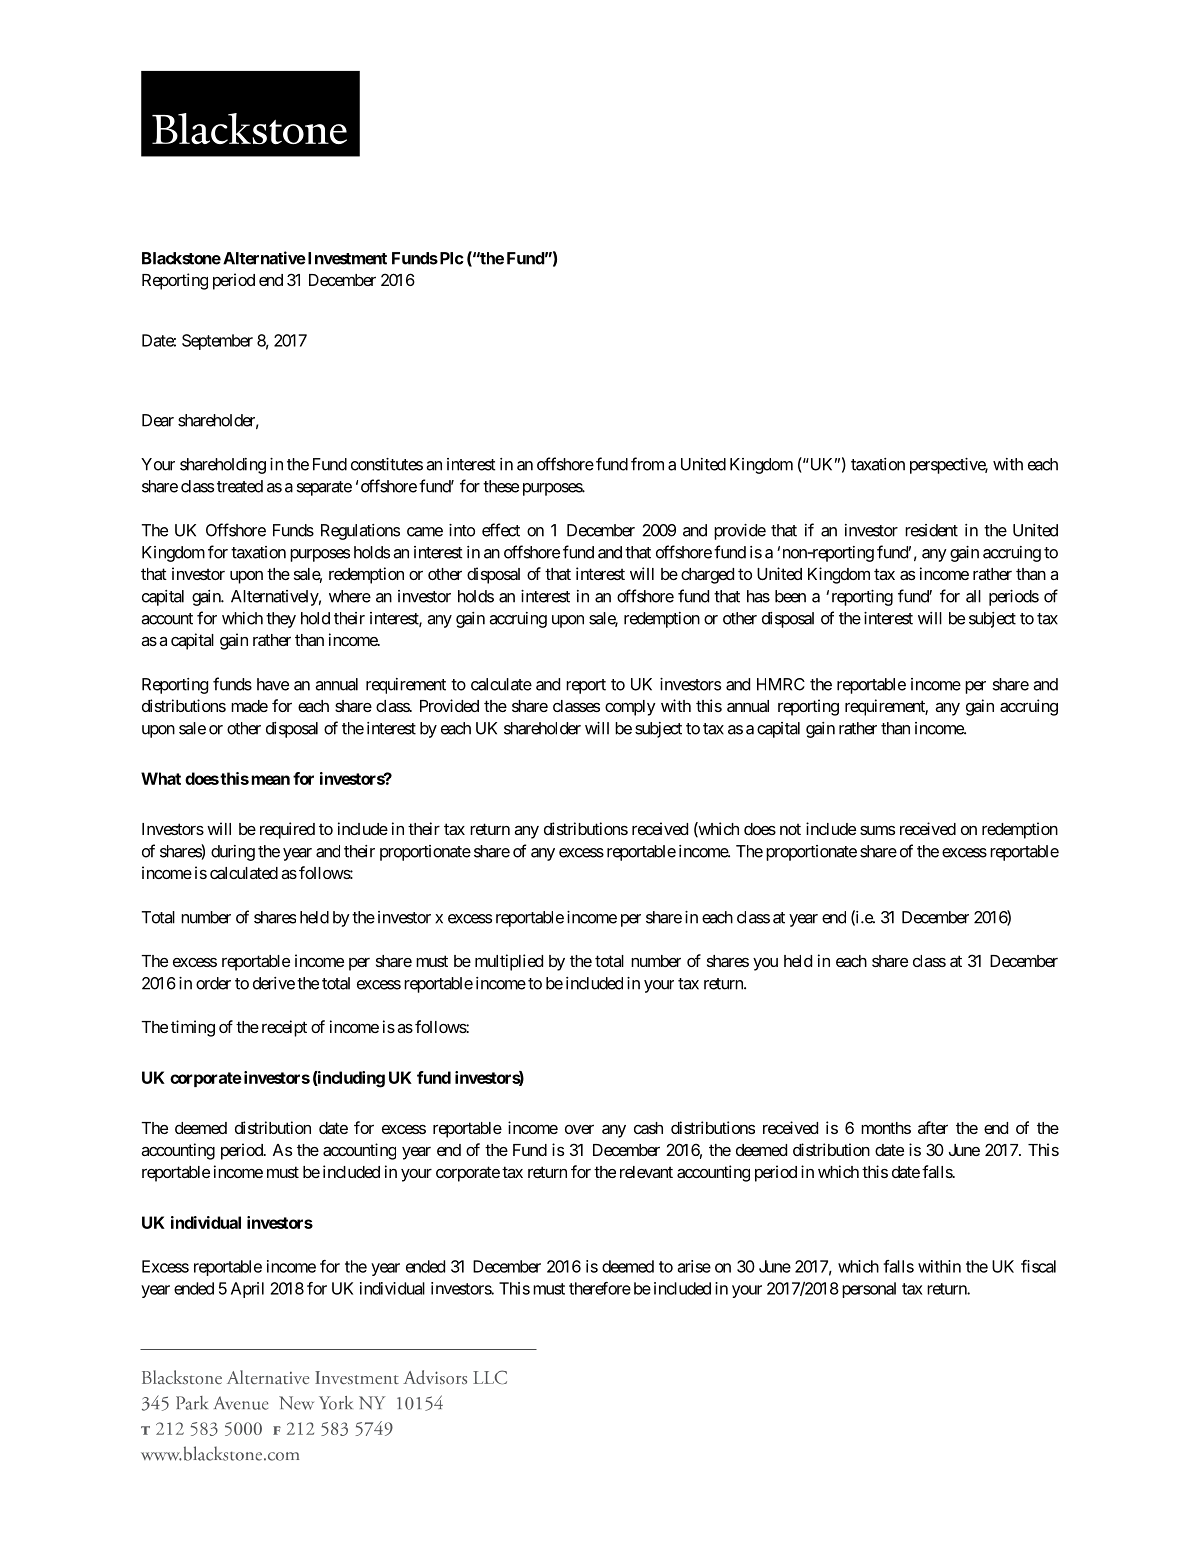  What do you see at coordinates (346, 258) in the page?
I see `Investment` at bounding box center [346, 258].
